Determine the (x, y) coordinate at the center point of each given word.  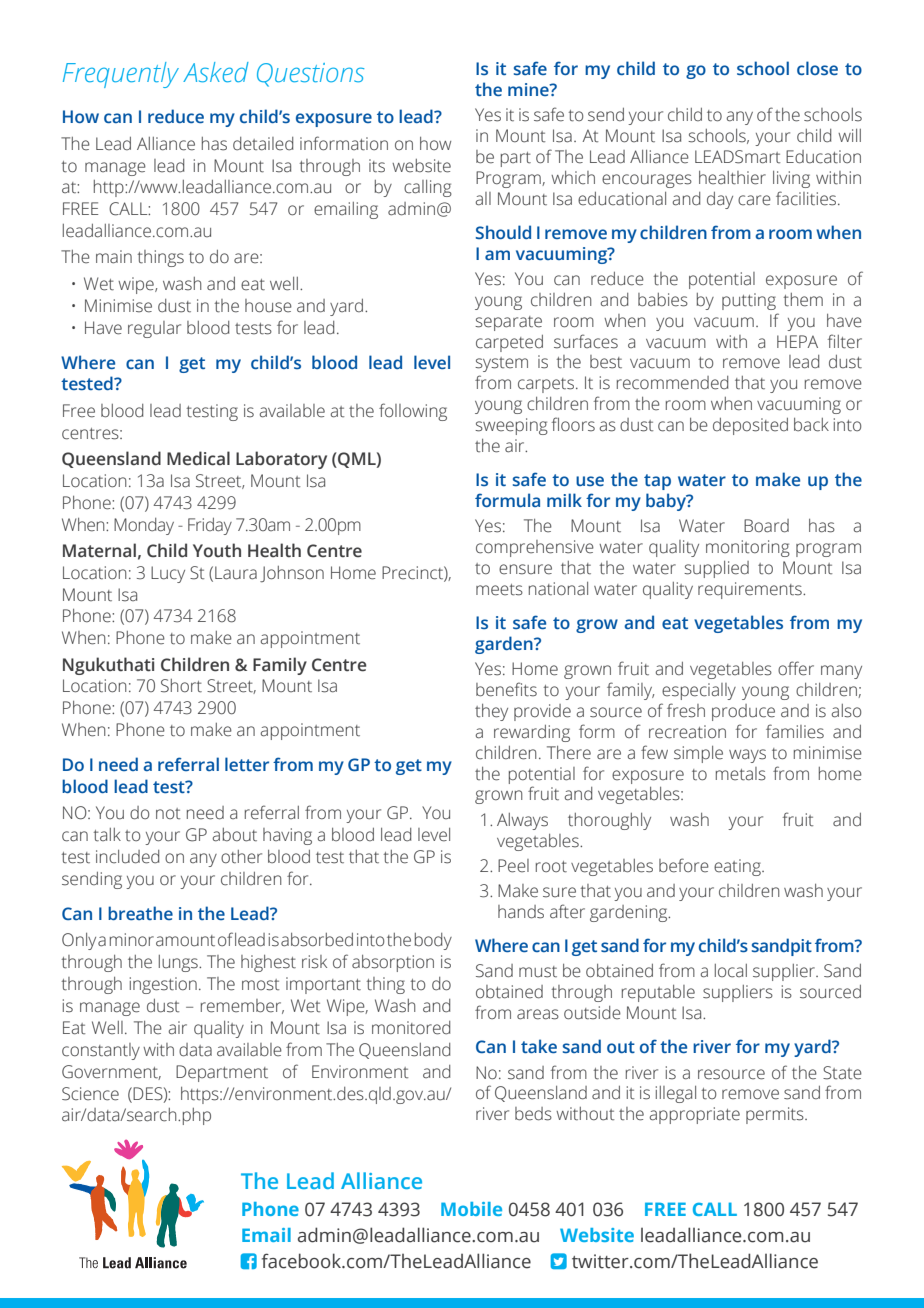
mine (529, 89)
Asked (216, 72)
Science (90, 1094)
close (817, 68)
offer (796, 668)
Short (181, 686)
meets (499, 590)
